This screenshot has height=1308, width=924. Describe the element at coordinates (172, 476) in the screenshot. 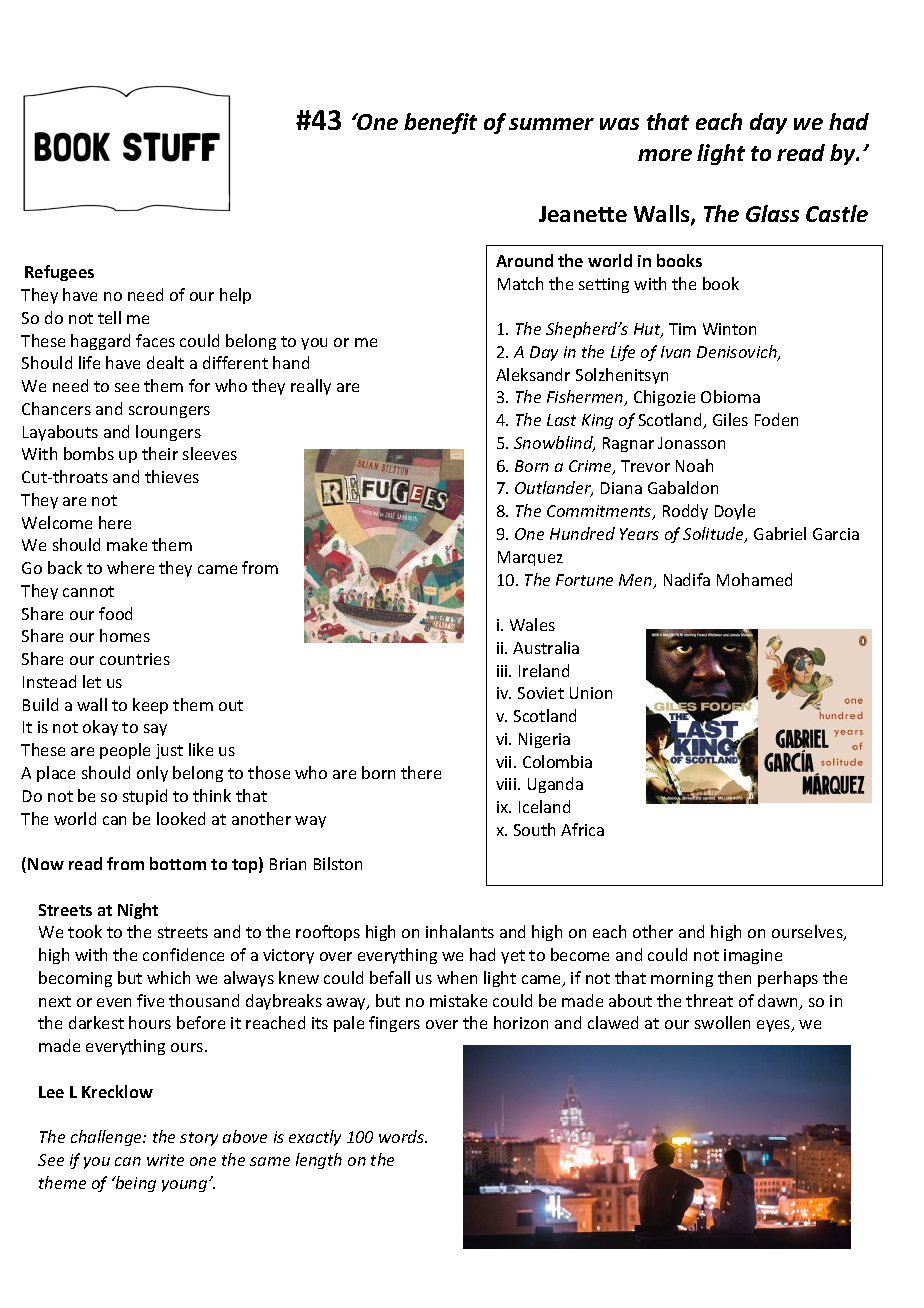

I see `thieves` at that location.
